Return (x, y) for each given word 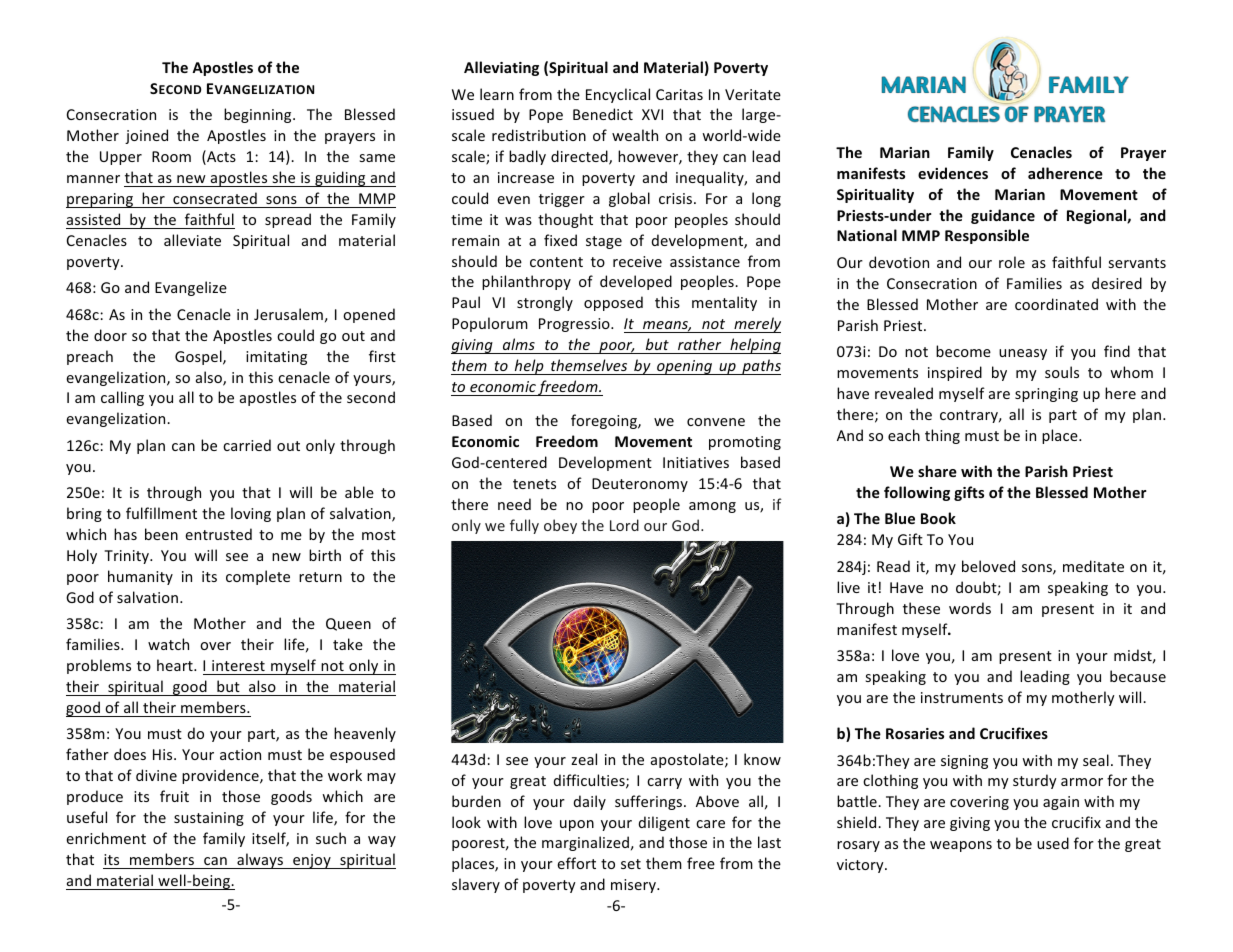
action (240, 754)
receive (637, 261)
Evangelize (191, 288)
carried (247, 445)
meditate (1093, 566)
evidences (953, 173)
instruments (962, 697)
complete (258, 577)
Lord (624, 525)
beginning (259, 115)
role (1012, 262)
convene (716, 422)
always (260, 861)
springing (1046, 395)
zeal (584, 759)
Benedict (603, 114)
